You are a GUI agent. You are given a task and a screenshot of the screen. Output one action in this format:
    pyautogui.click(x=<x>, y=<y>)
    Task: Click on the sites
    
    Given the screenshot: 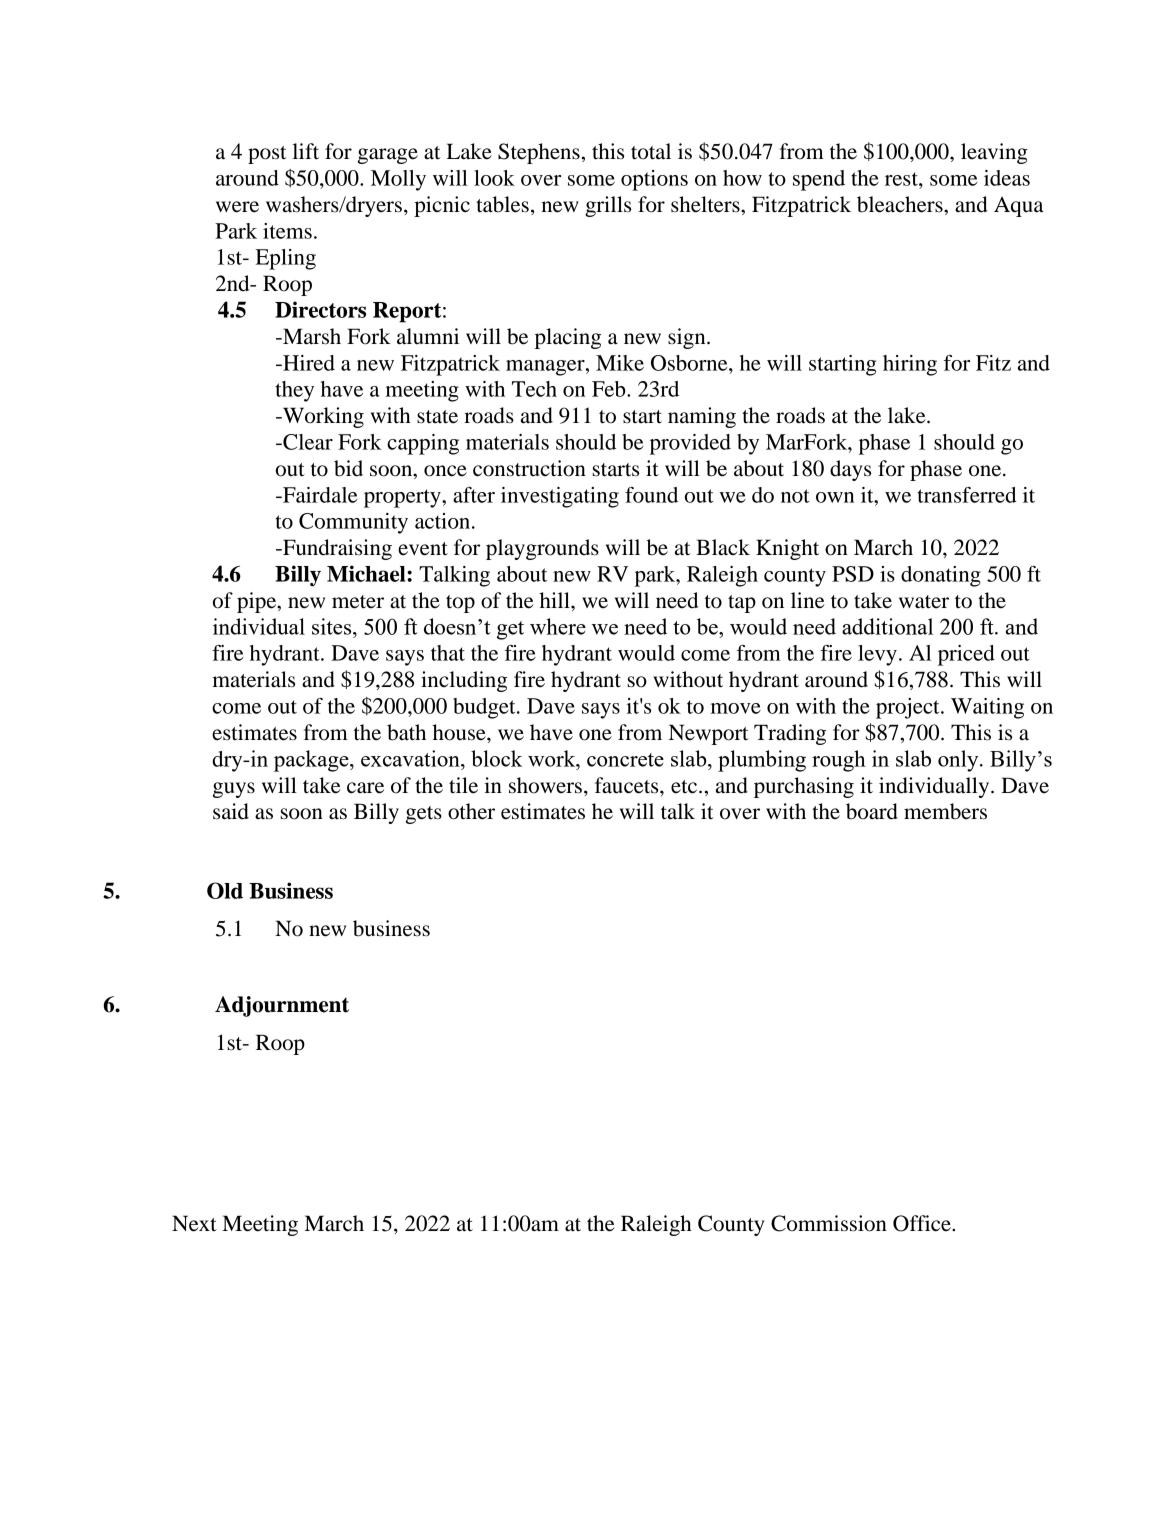 What is the action you would take?
    pyautogui.click(x=333, y=626)
